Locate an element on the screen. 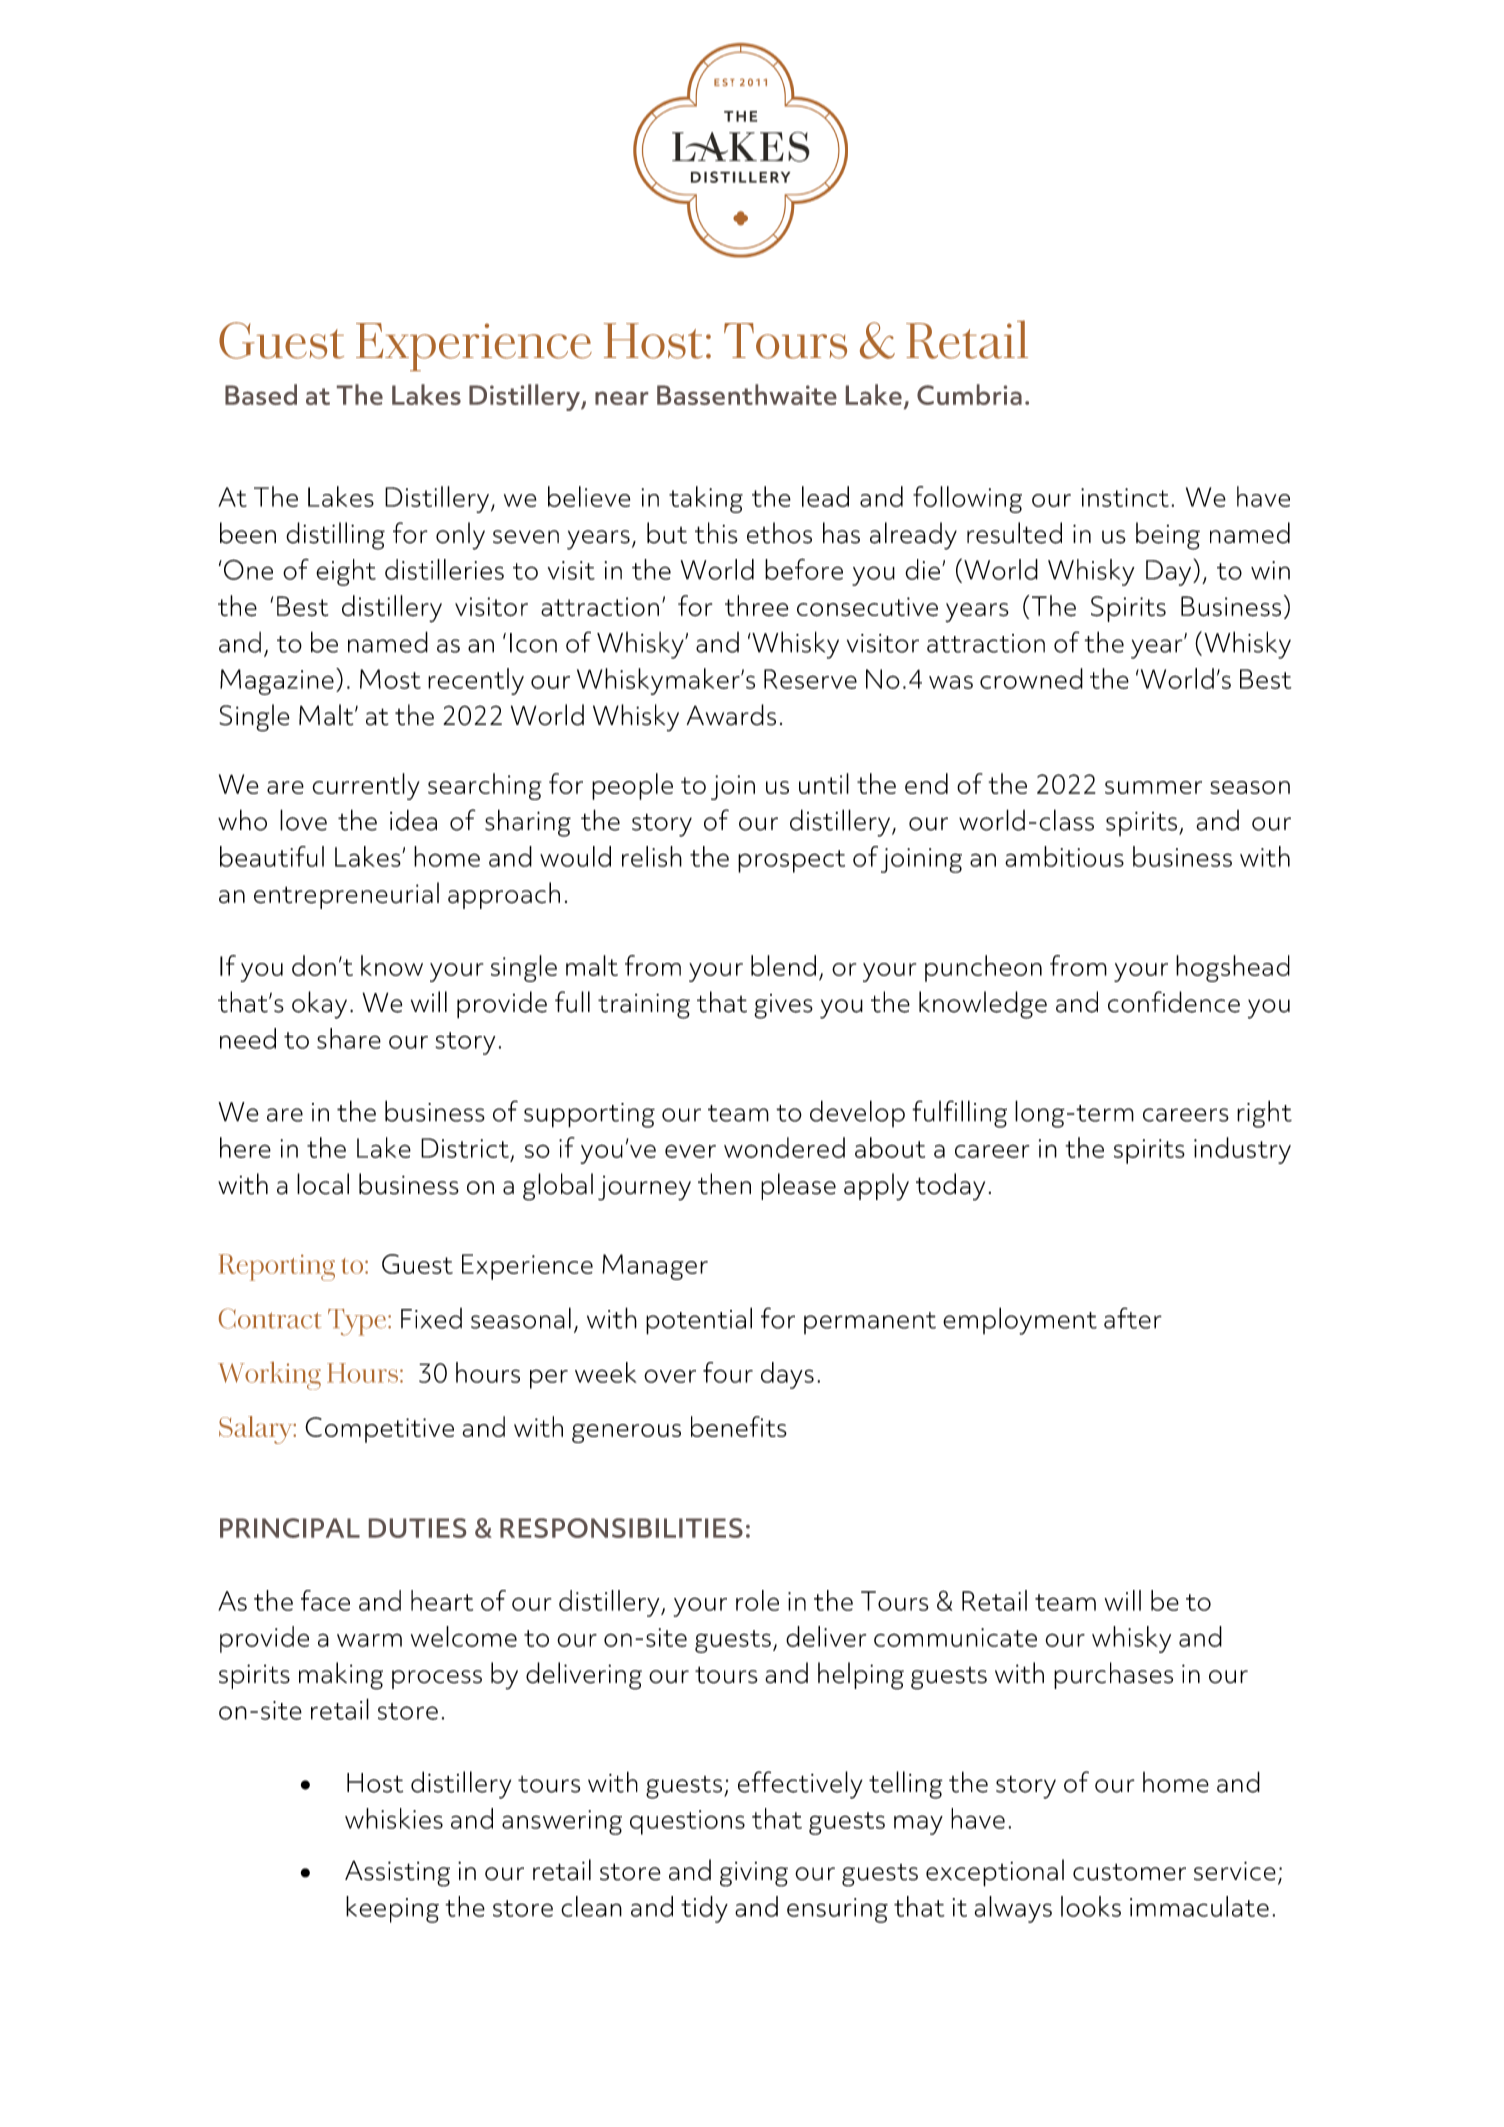  Assisting is located at coordinates (397, 1873).
